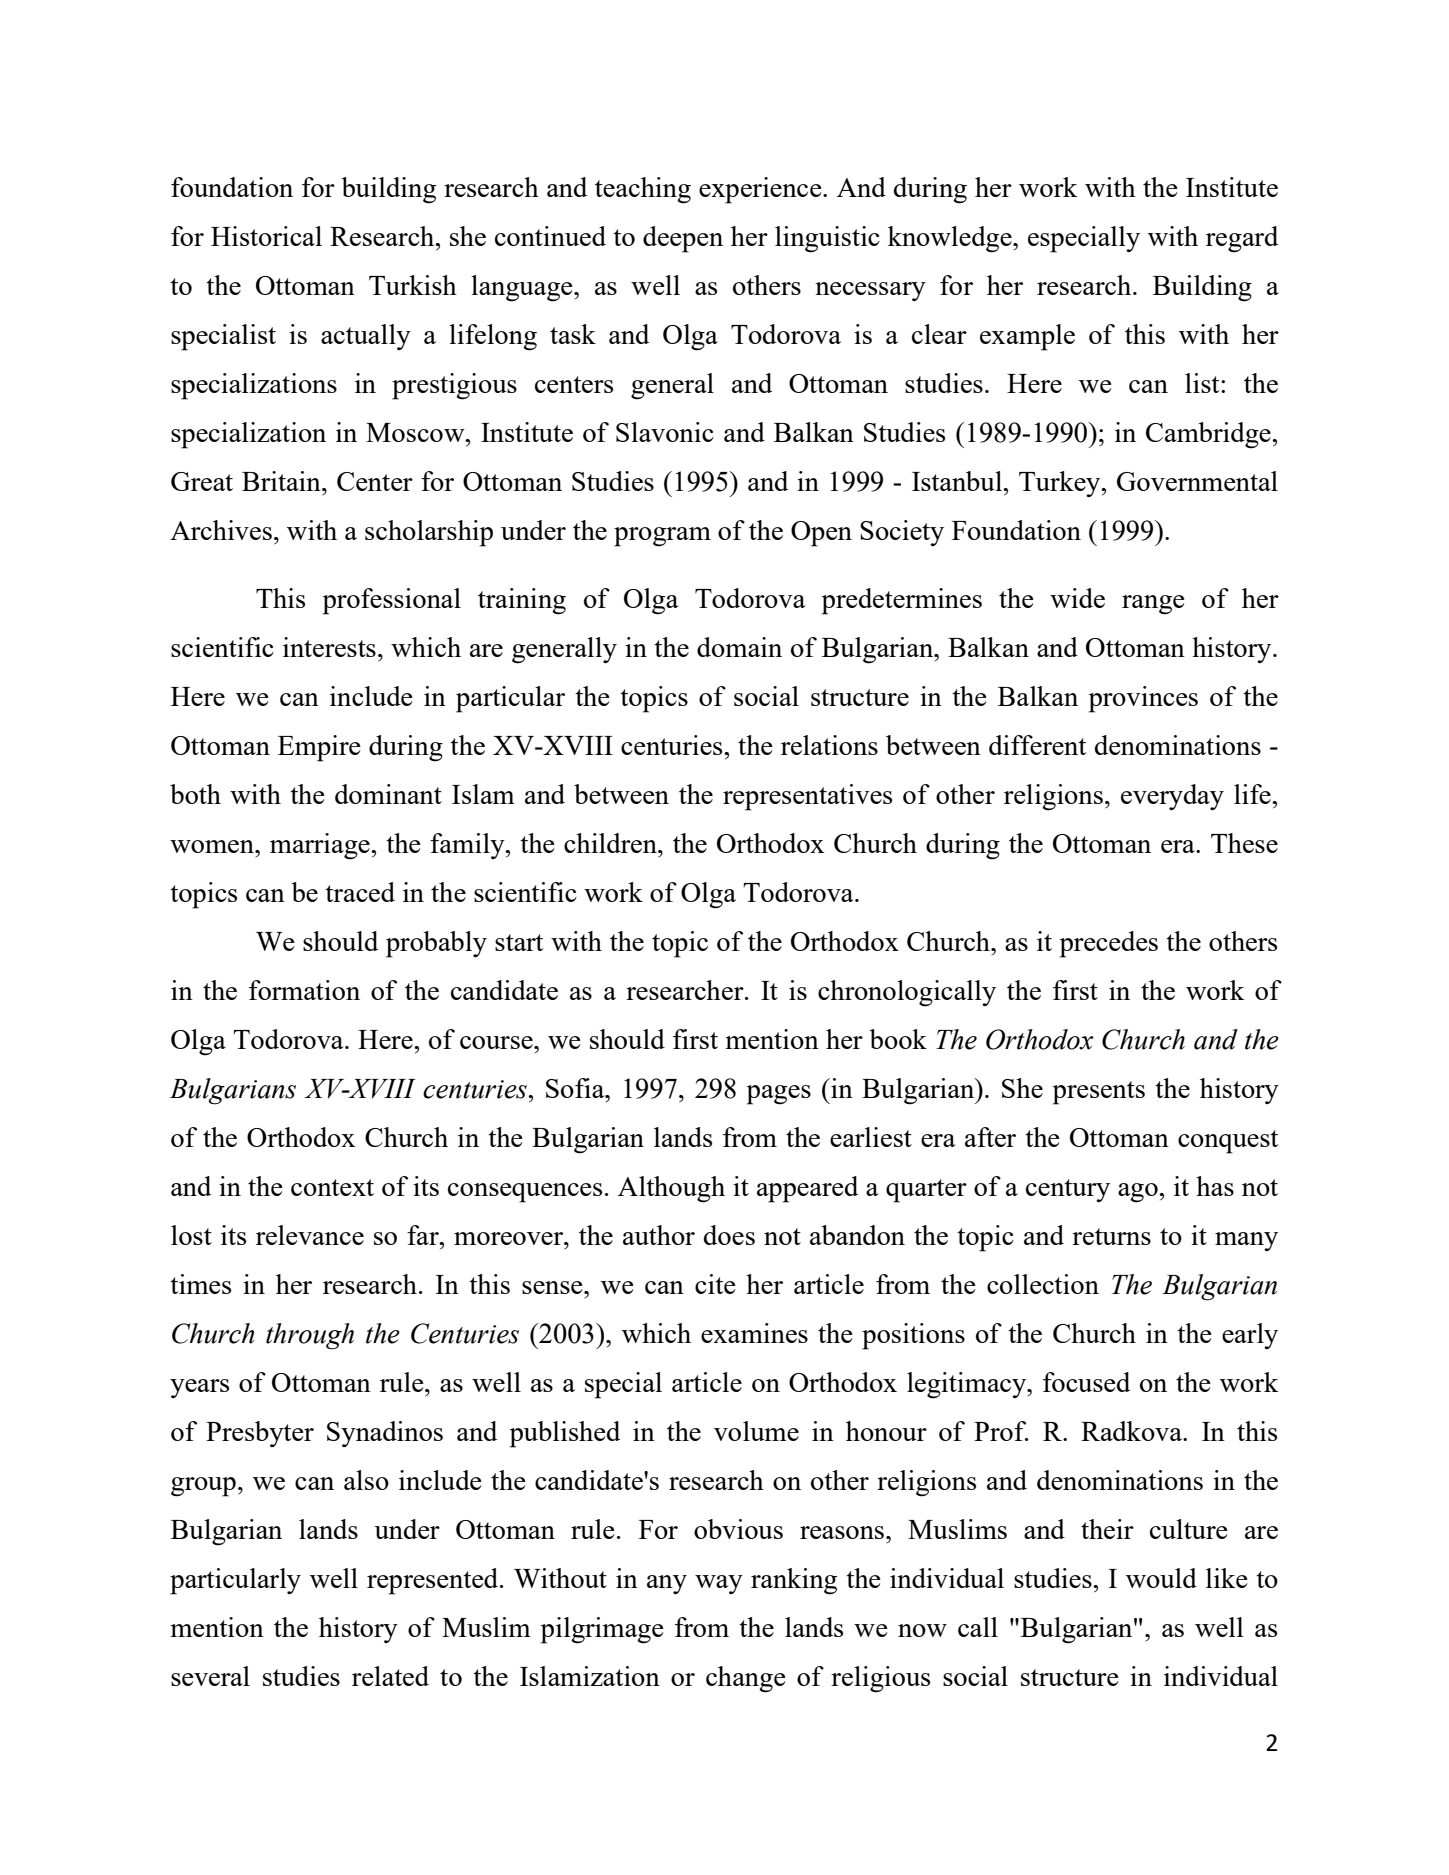 The image size is (1449, 1875). What do you see at coordinates (746, 1679) in the screenshot?
I see `change` at bounding box center [746, 1679].
